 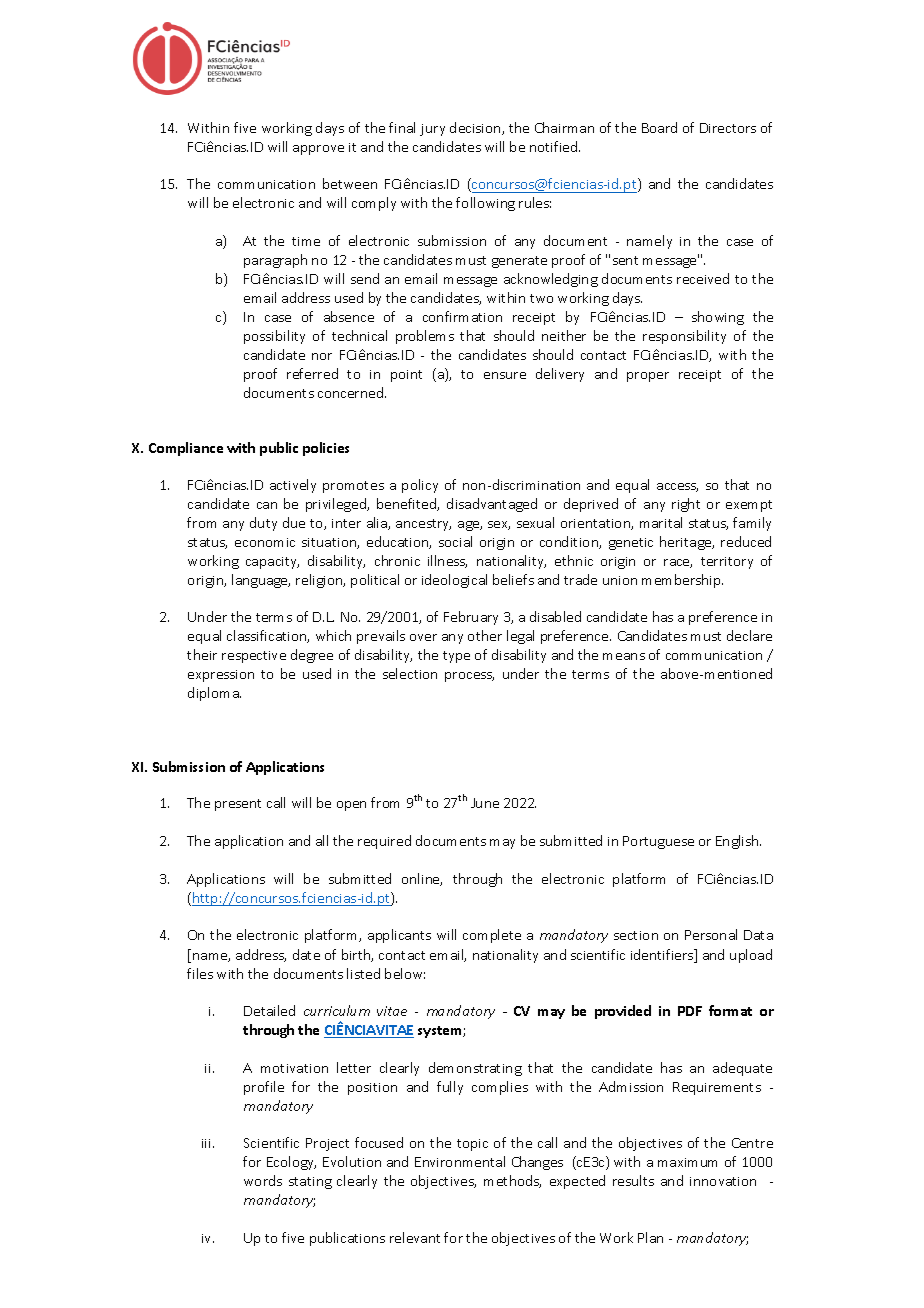 I want to click on files, so click(x=200, y=973).
